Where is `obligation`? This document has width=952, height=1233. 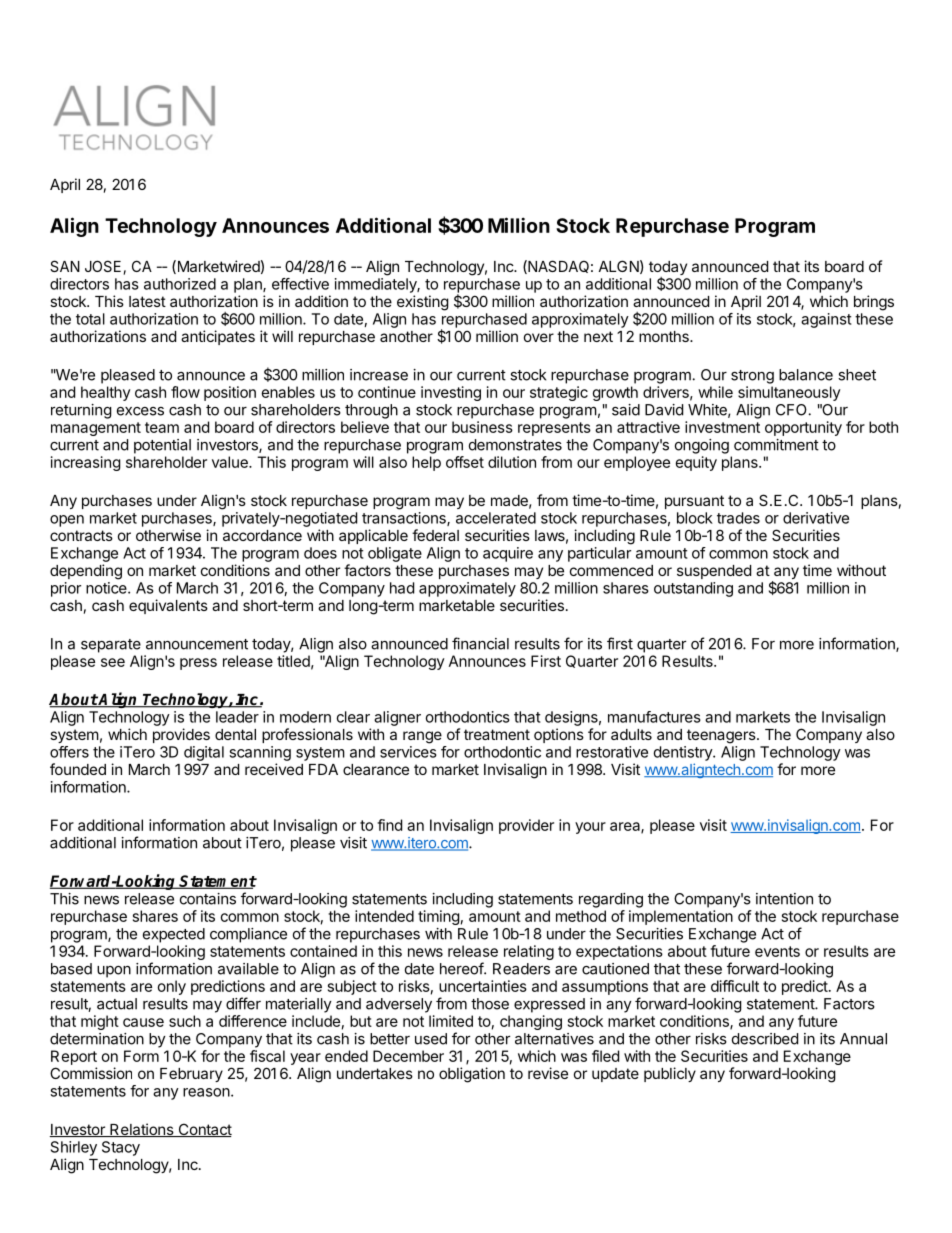 obligation is located at coordinates (472, 1075).
